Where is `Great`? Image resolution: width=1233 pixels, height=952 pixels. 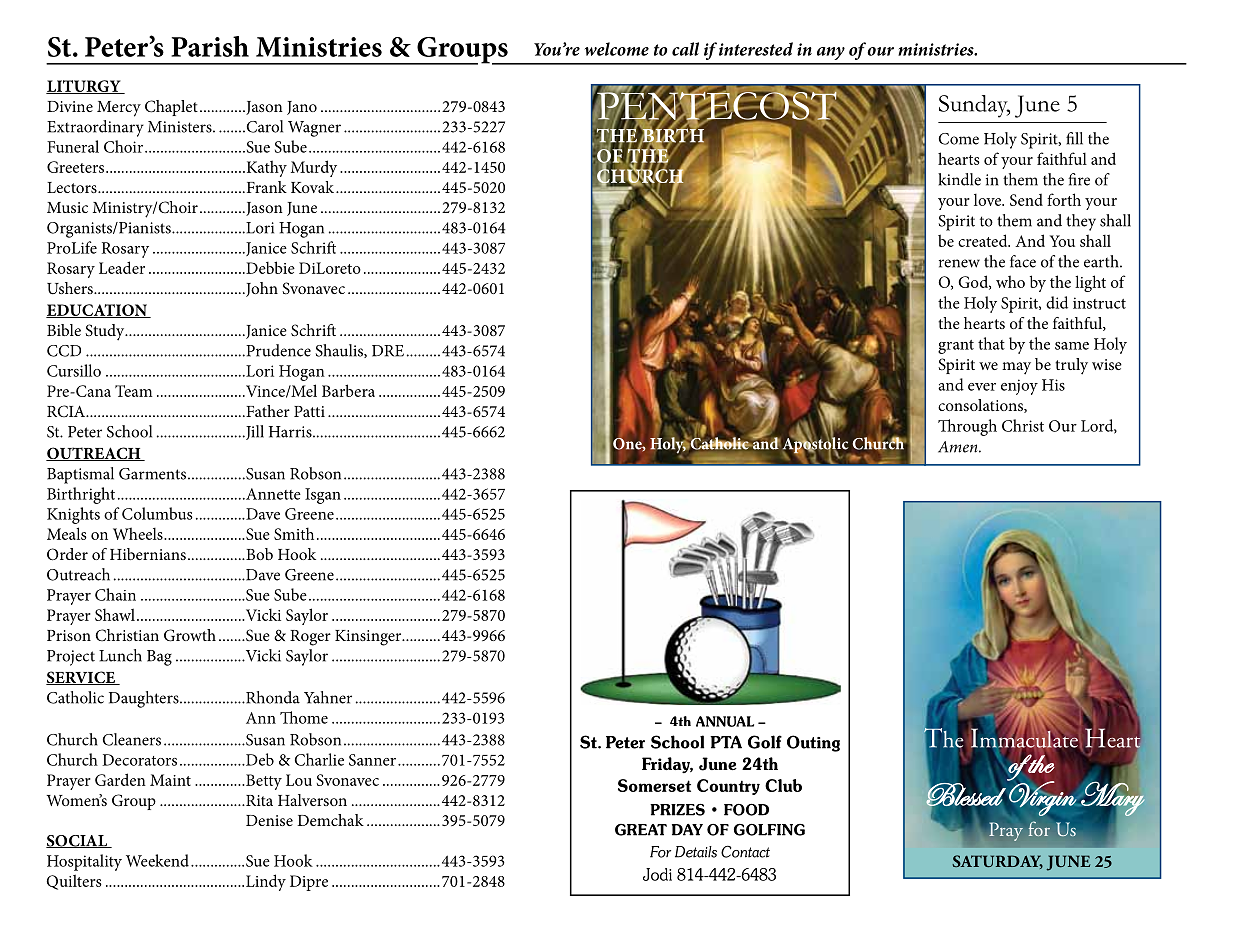 Great is located at coordinates (641, 830).
